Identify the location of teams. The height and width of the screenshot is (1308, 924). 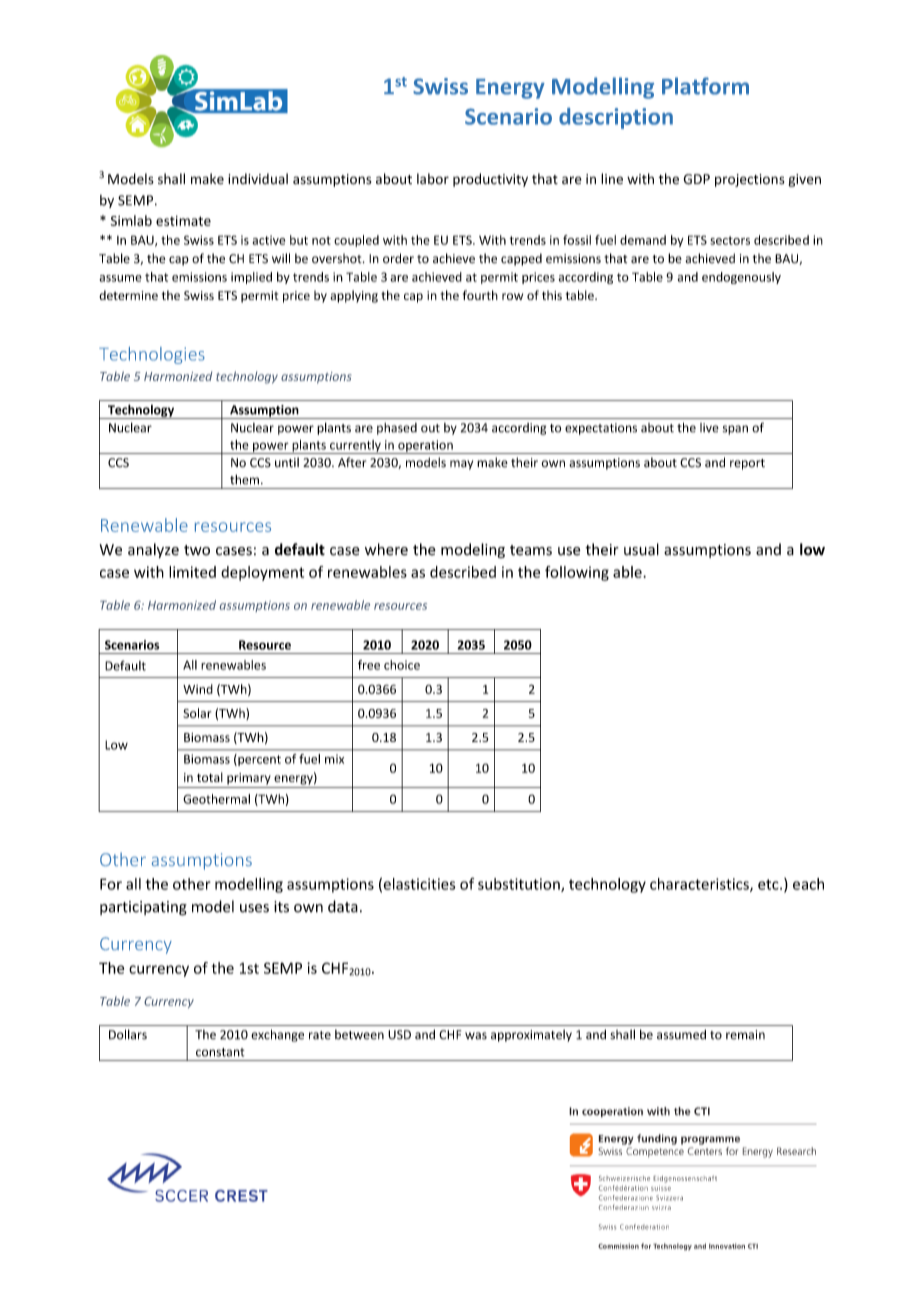
(531, 550).
